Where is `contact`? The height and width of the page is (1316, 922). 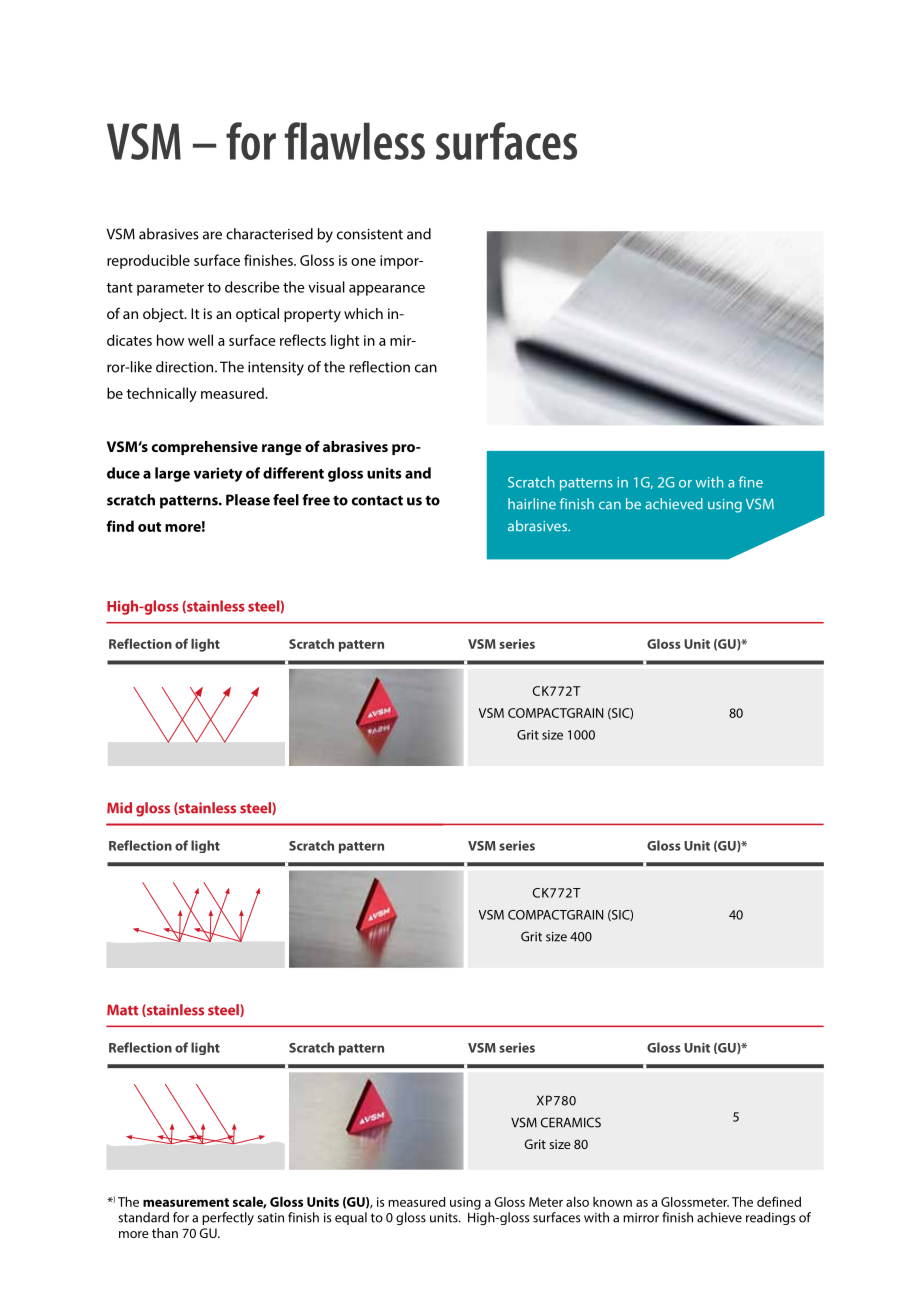
contact is located at coordinates (377, 500).
